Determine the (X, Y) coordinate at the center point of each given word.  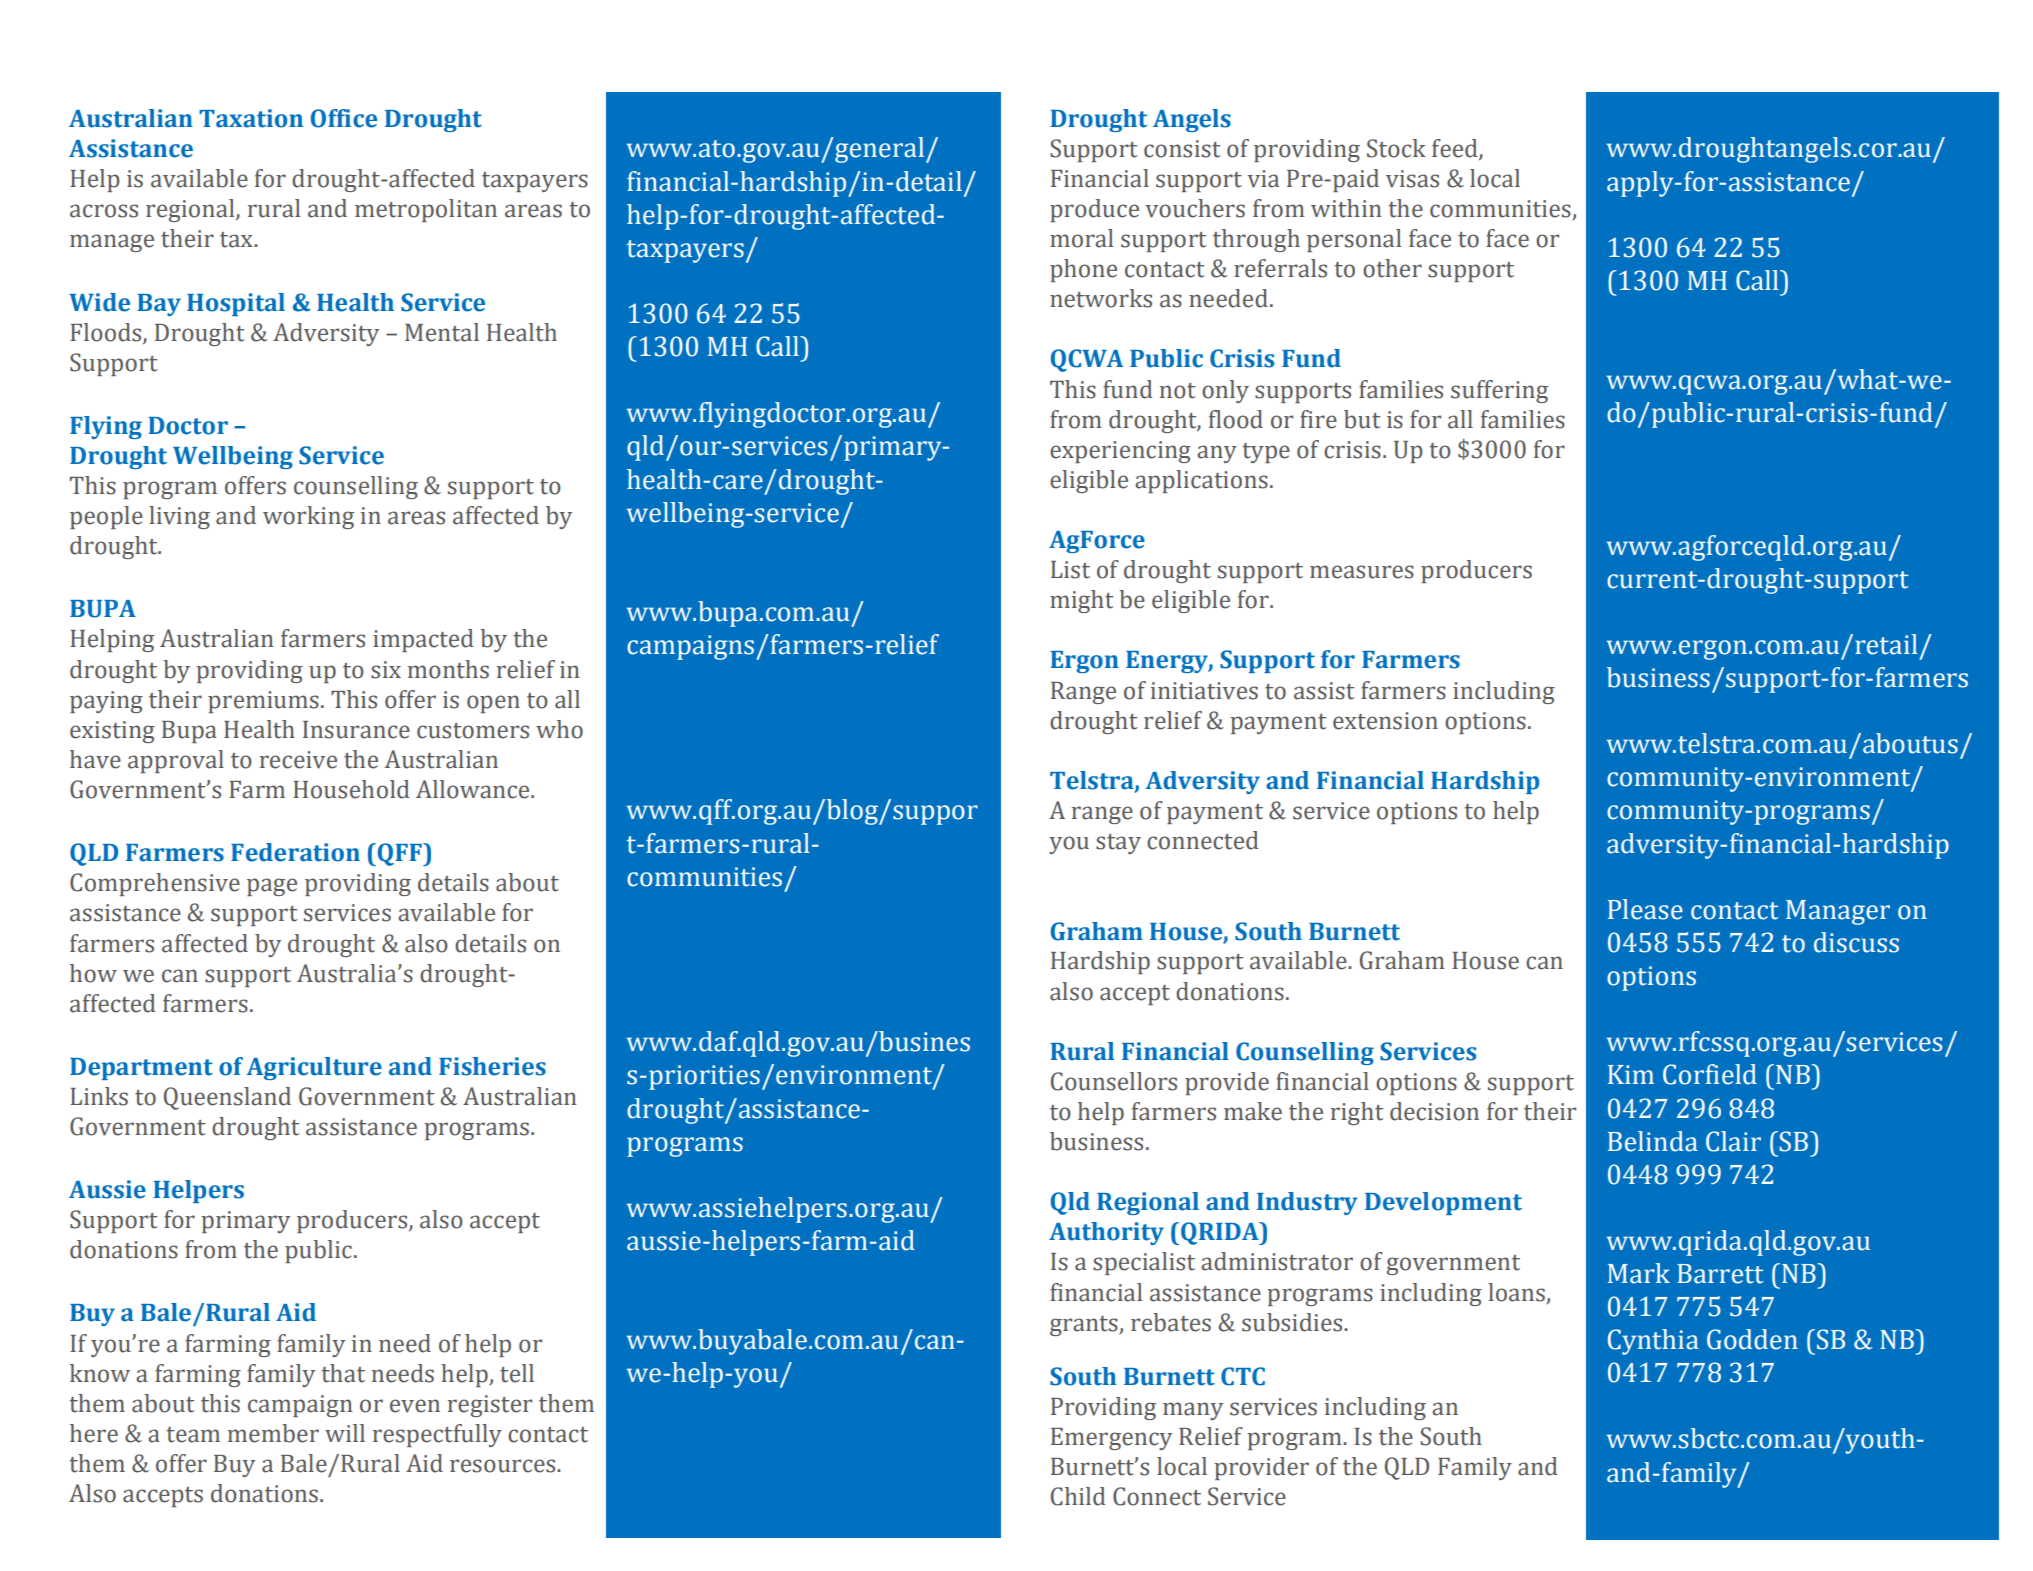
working (308, 517)
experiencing (1120, 452)
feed (1456, 149)
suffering (1499, 391)
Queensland (227, 1098)
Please (1645, 909)
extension (1385, 721)
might (1081, 601)
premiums (263, 702)
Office (344, 118)
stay (1118, 844)
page (272, 887)
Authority (1106, 1233)
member (273, 1433)
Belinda (1653, 1141)
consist (1182, 149)
